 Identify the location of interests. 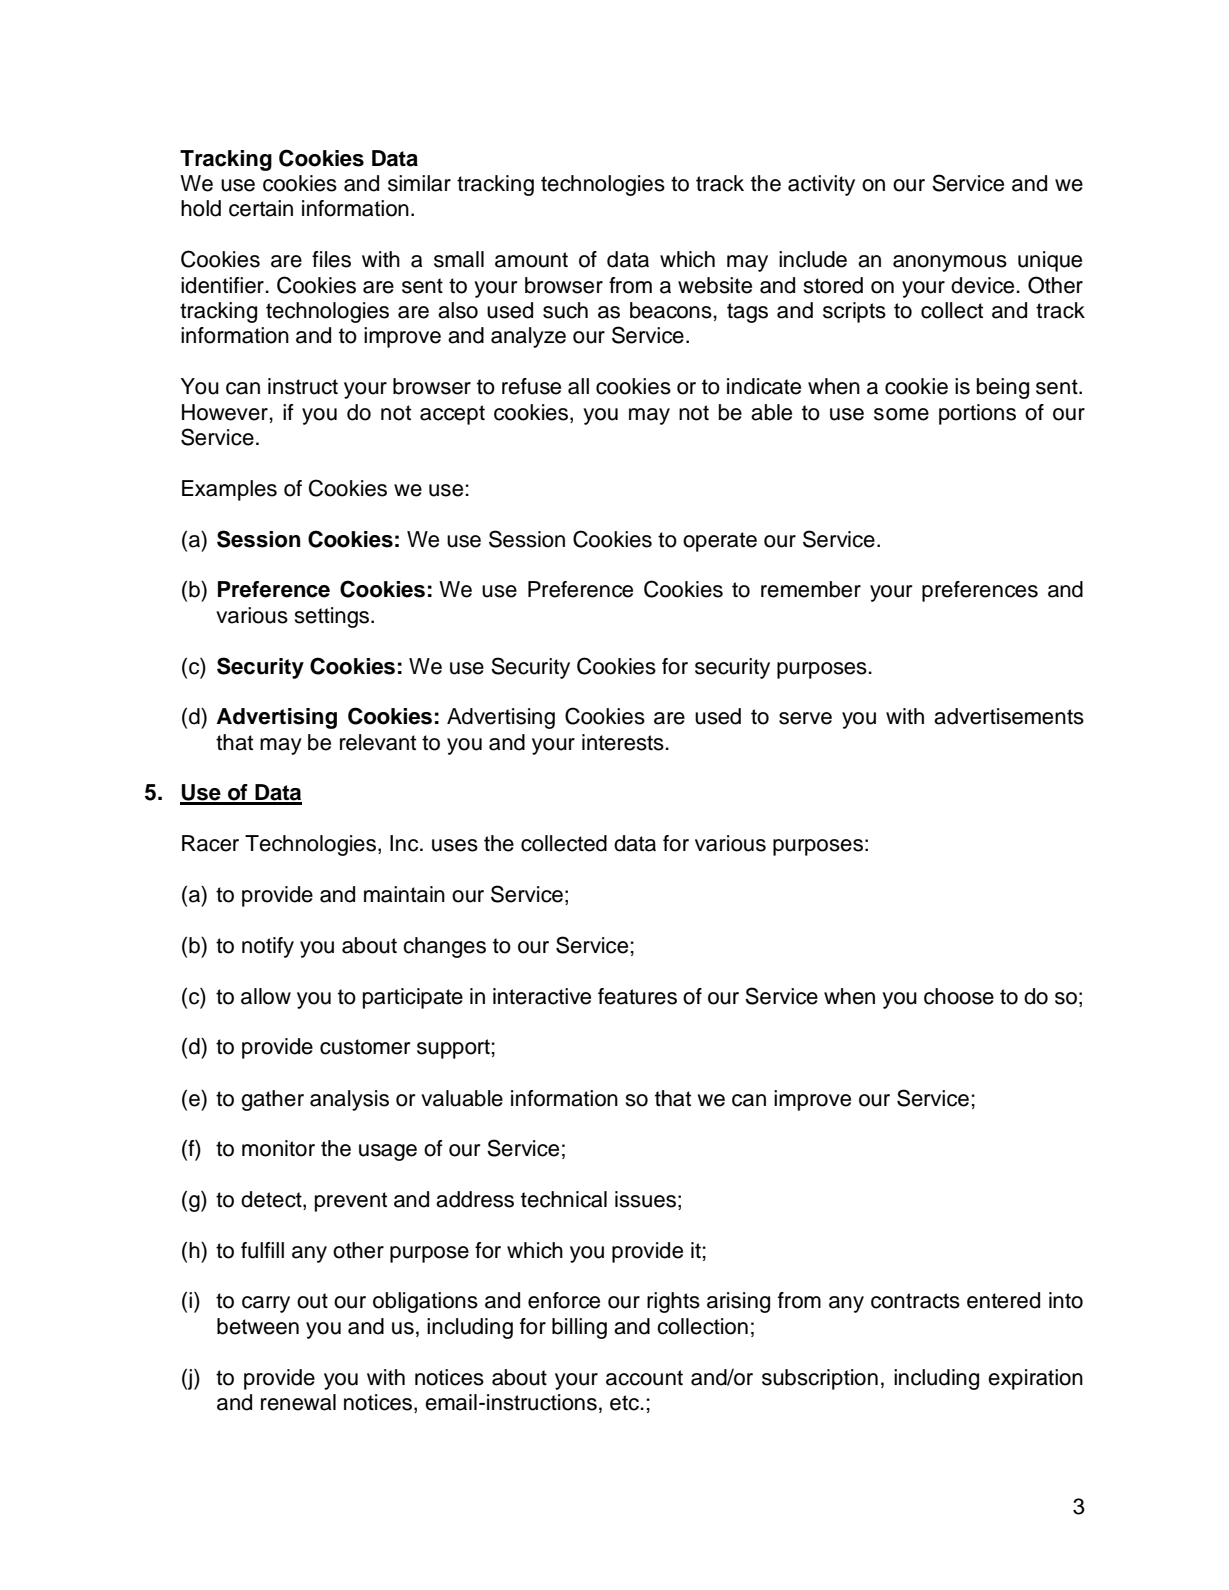
(624, 742).
